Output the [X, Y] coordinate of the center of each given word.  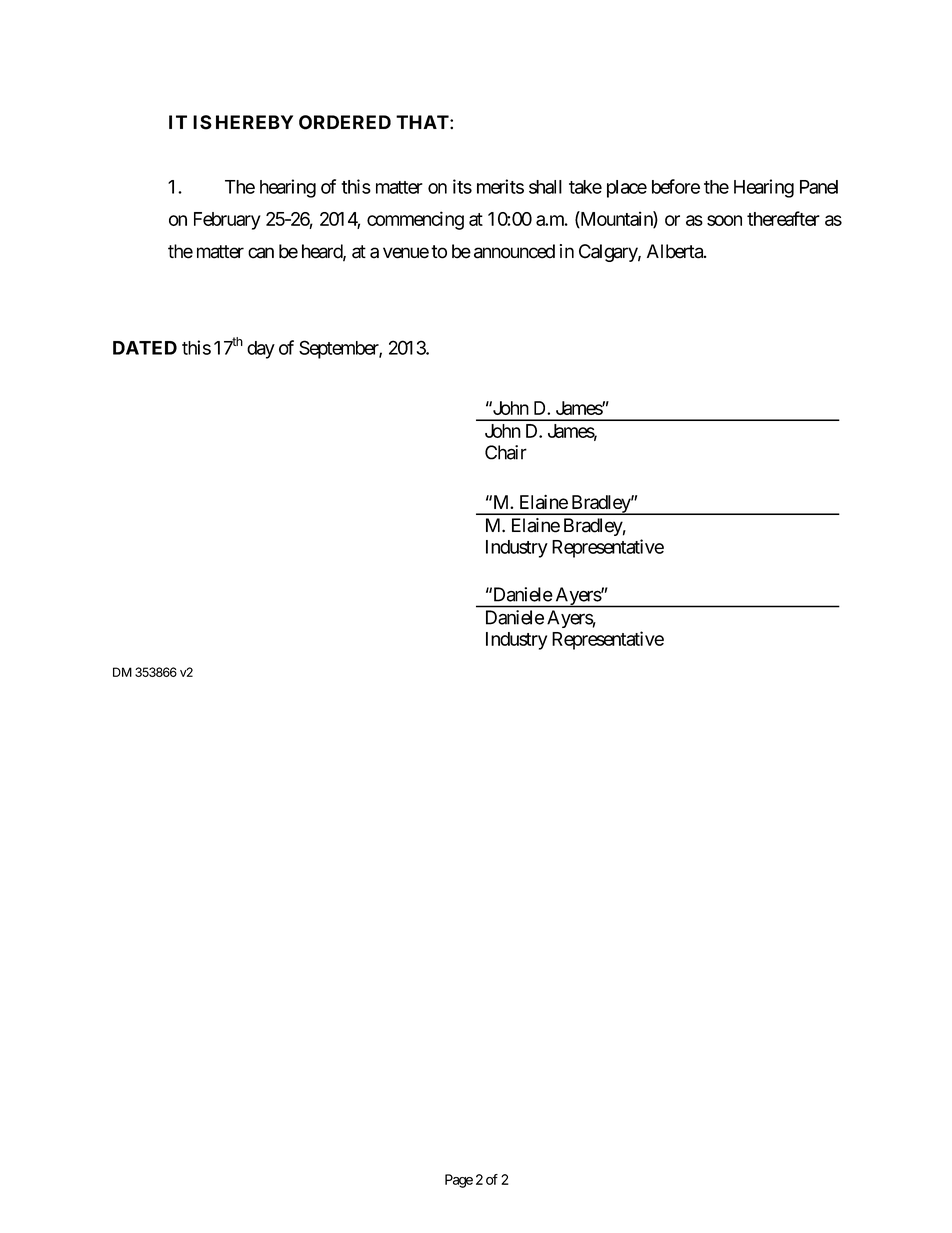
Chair [506, 452]
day [261, 350]
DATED [145, 348]
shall [545, 187]
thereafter [783, 218]
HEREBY [254, 122]
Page [459, 1181]
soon [724, 220]
